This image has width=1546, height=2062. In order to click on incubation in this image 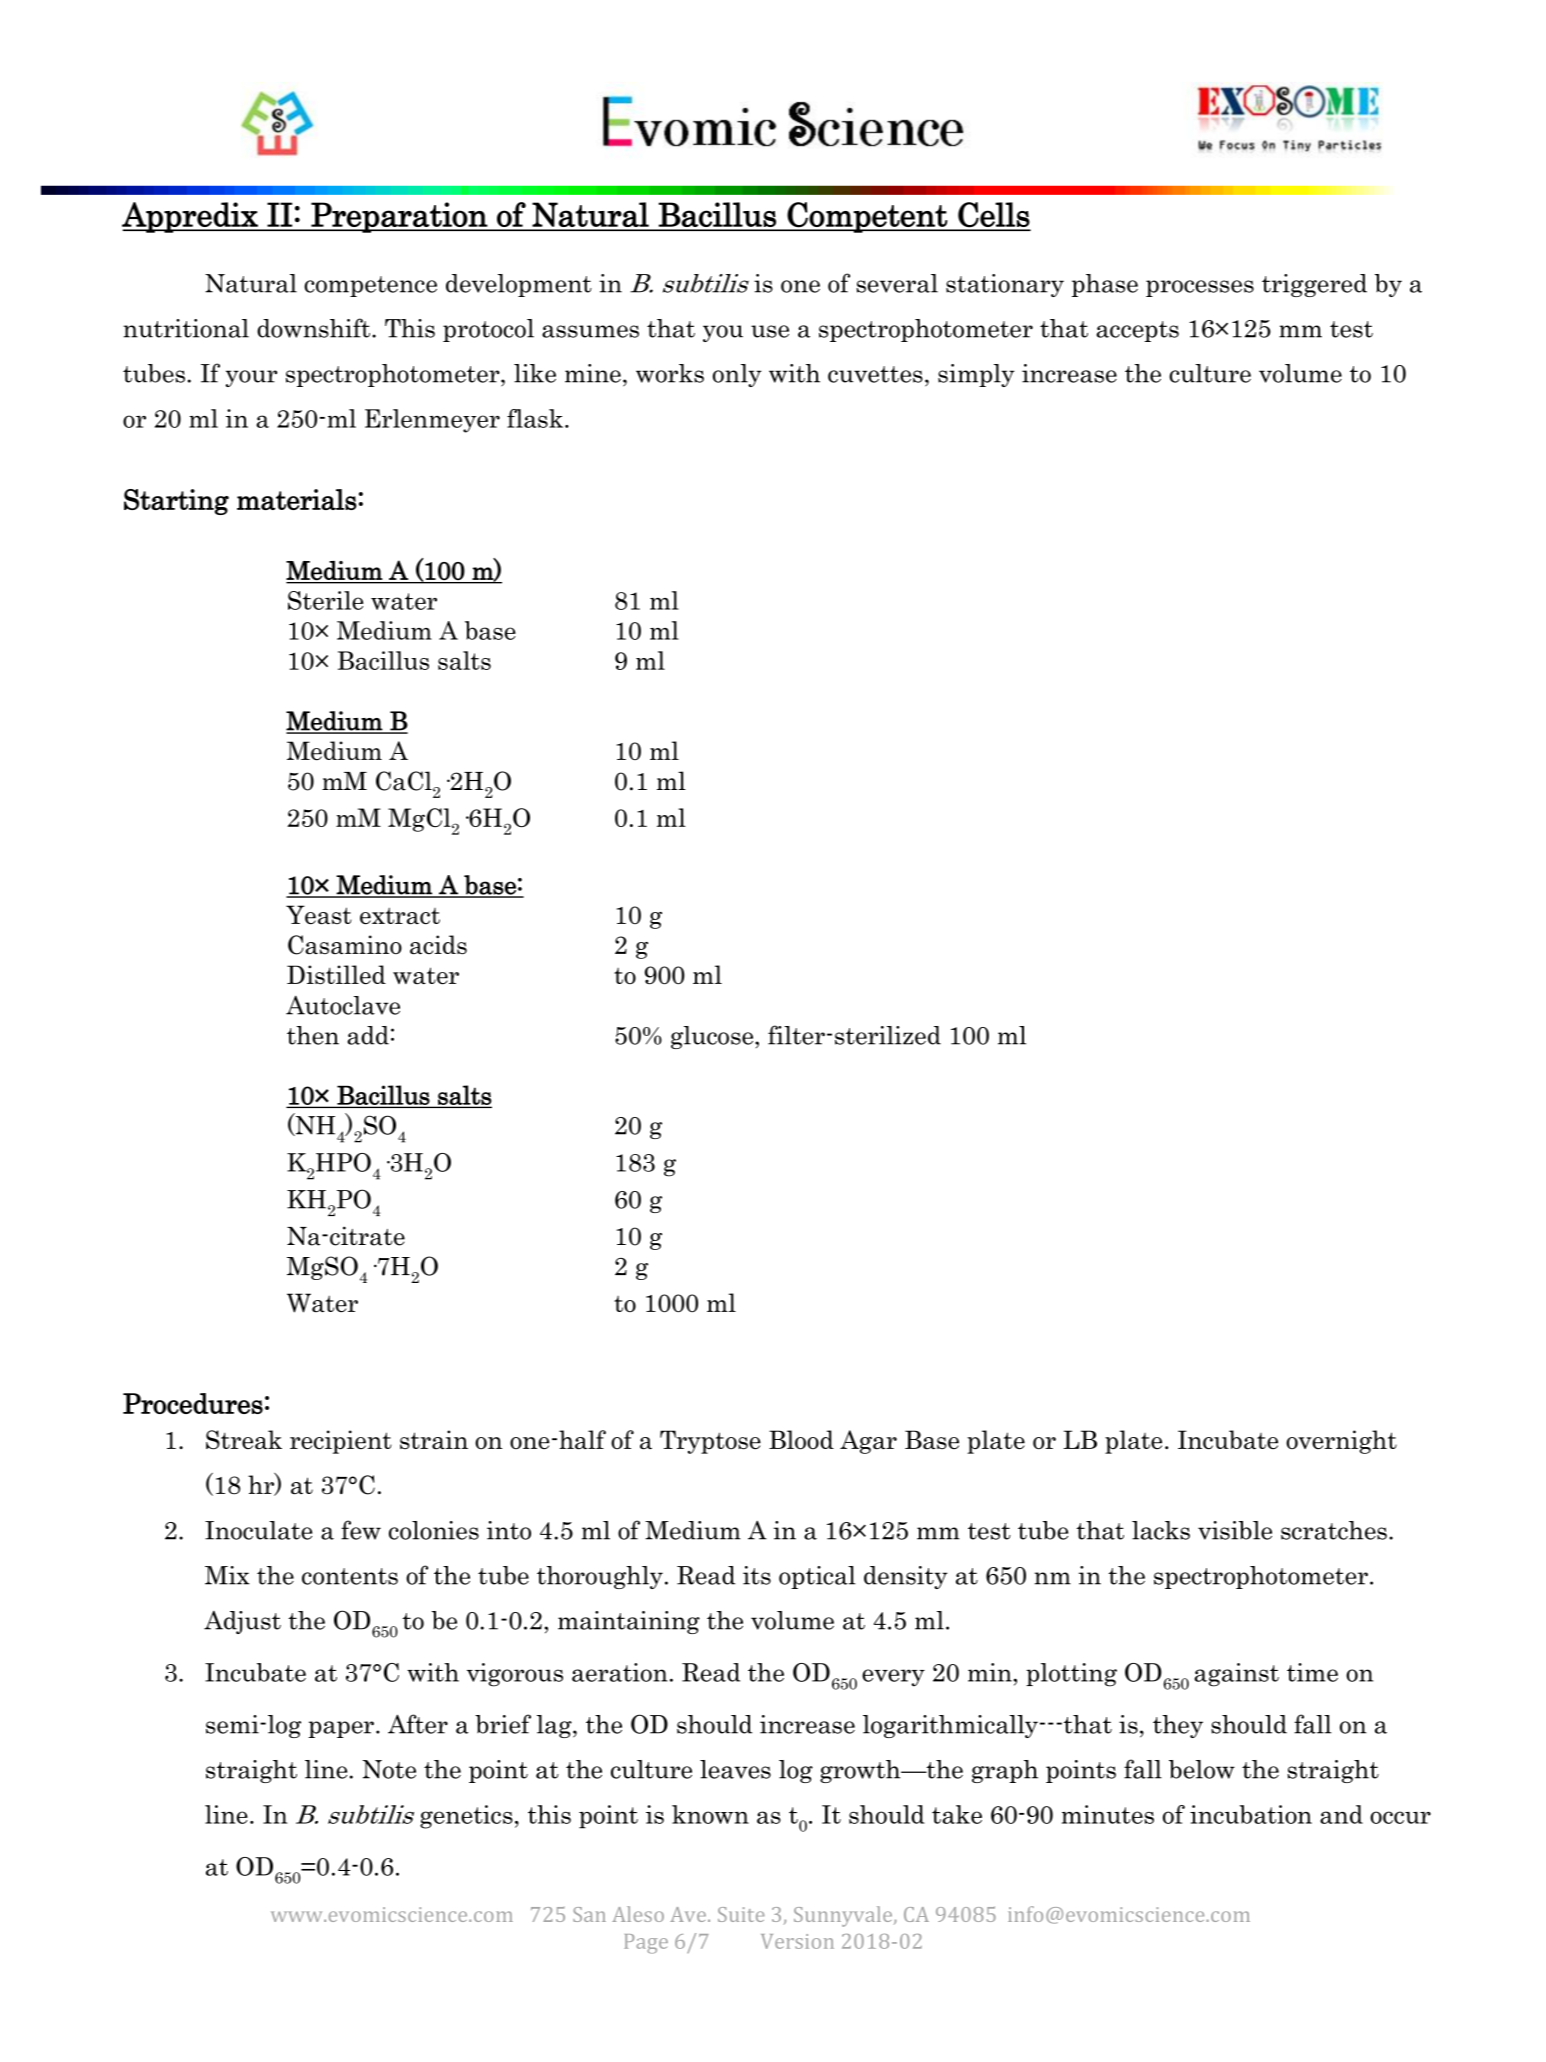, I will do `click(1251, 1814)`.
